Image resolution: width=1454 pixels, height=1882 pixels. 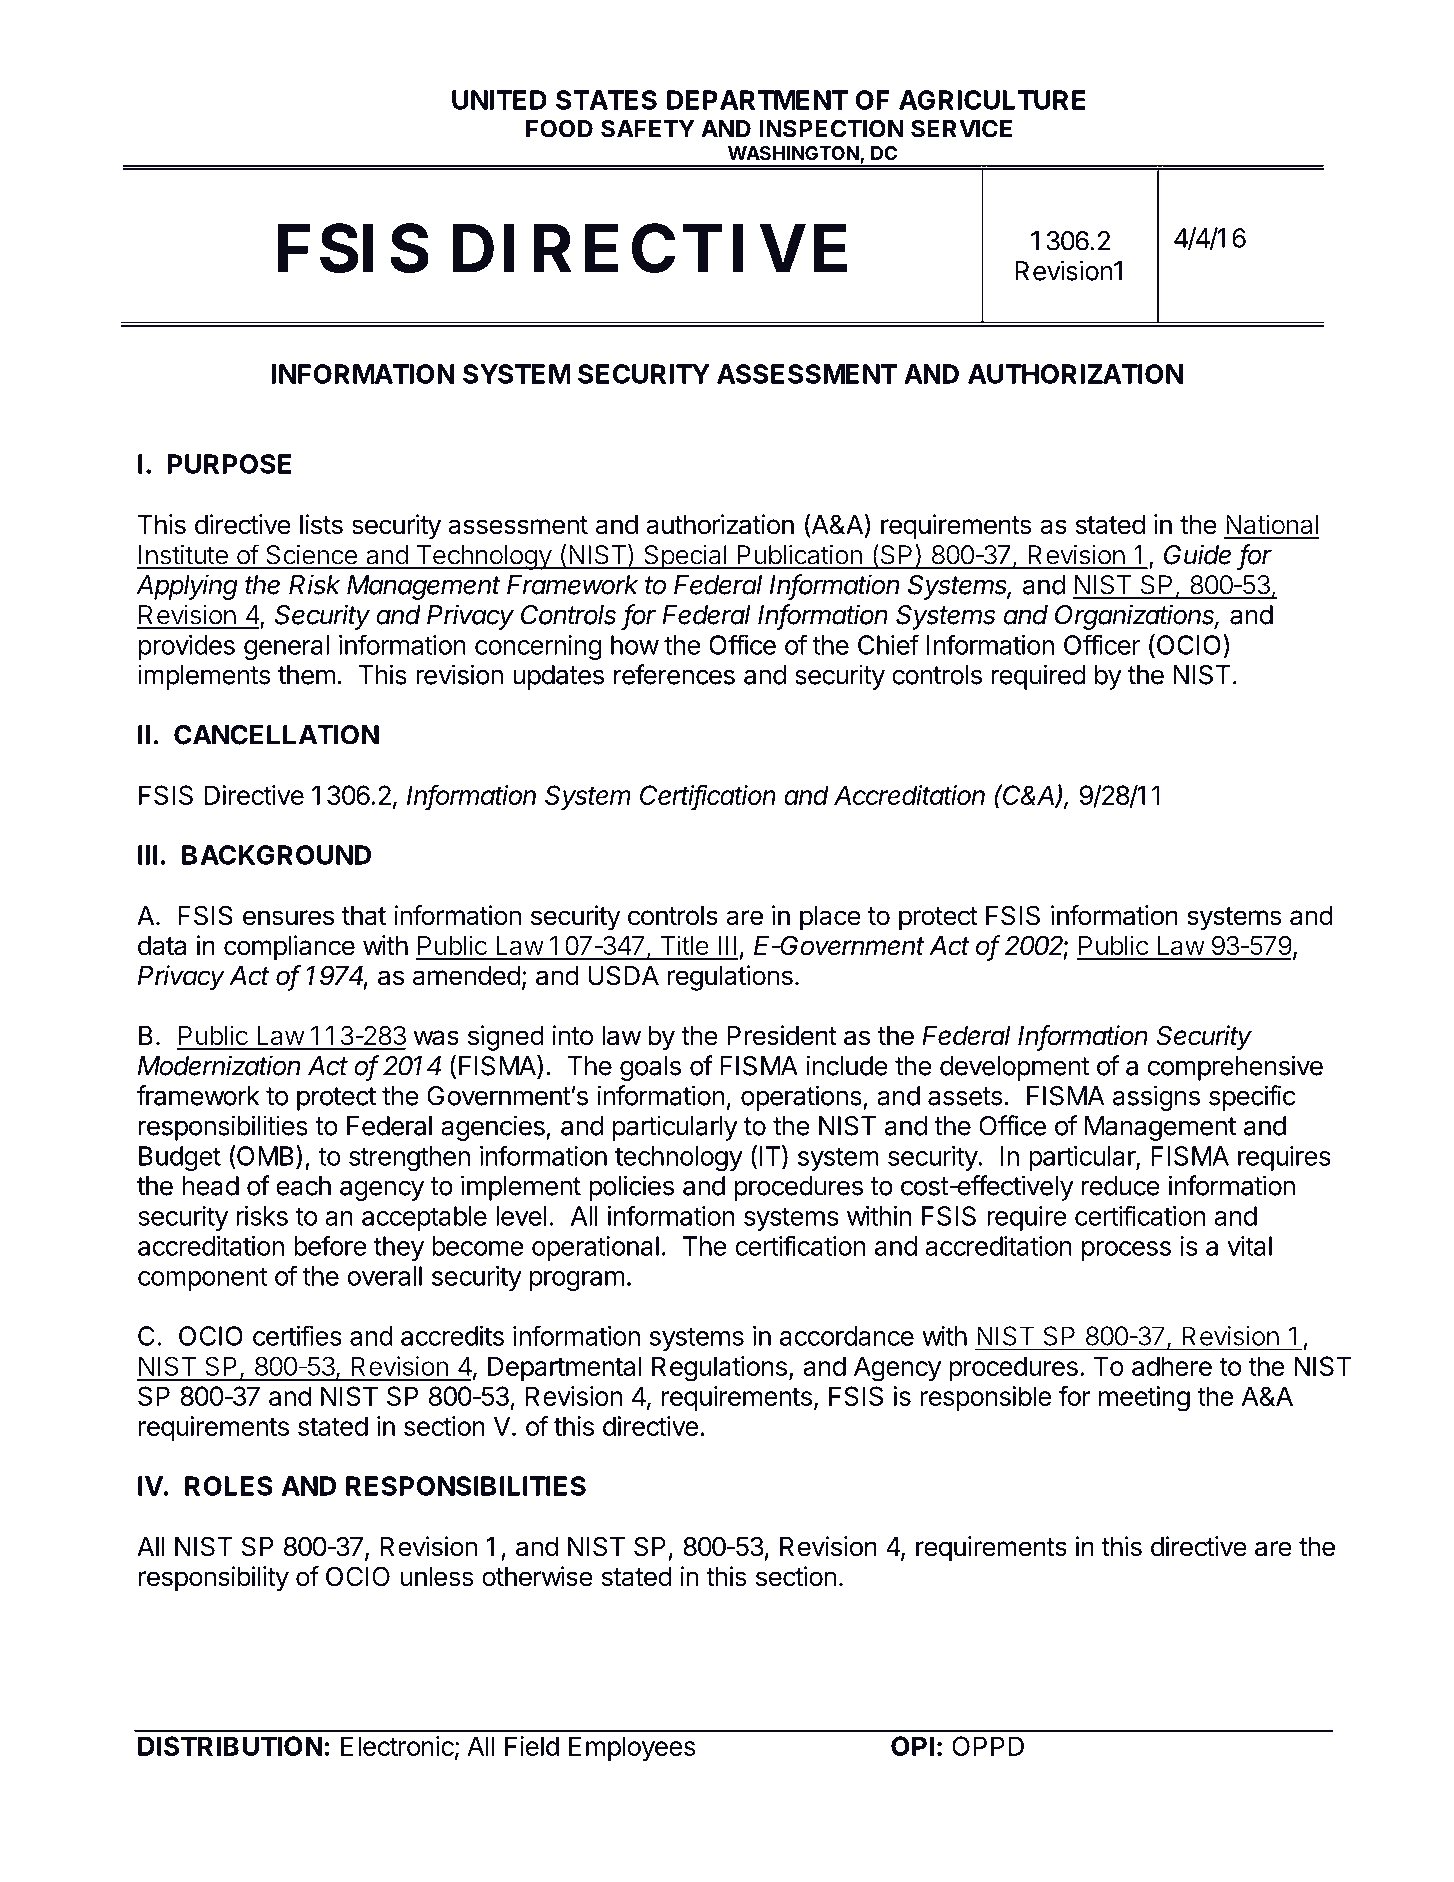 I want to click on Guide, so click(x=1197, y=554).
